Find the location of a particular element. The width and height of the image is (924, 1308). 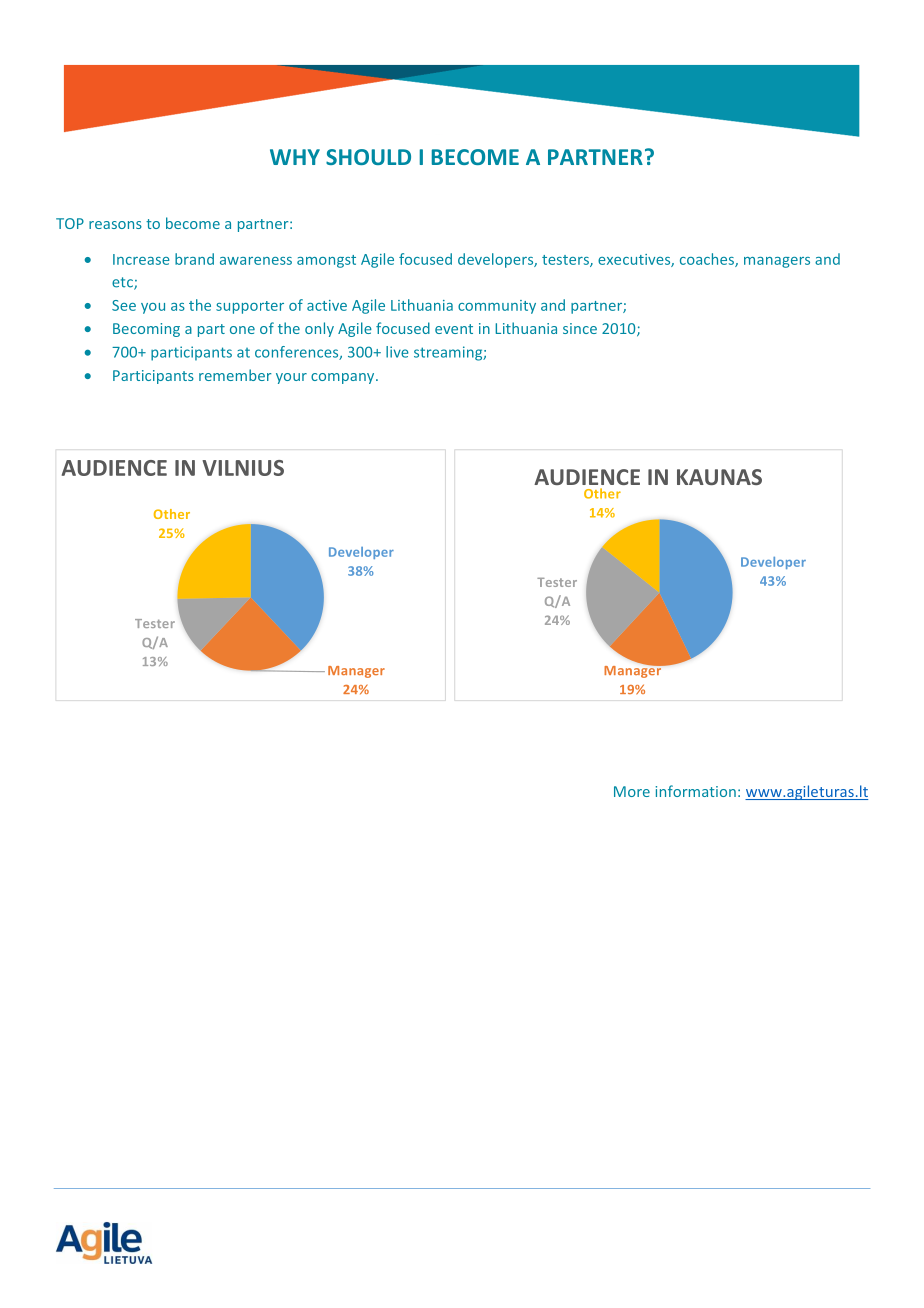

VILNIUS is located at coordinates (243, 468).
